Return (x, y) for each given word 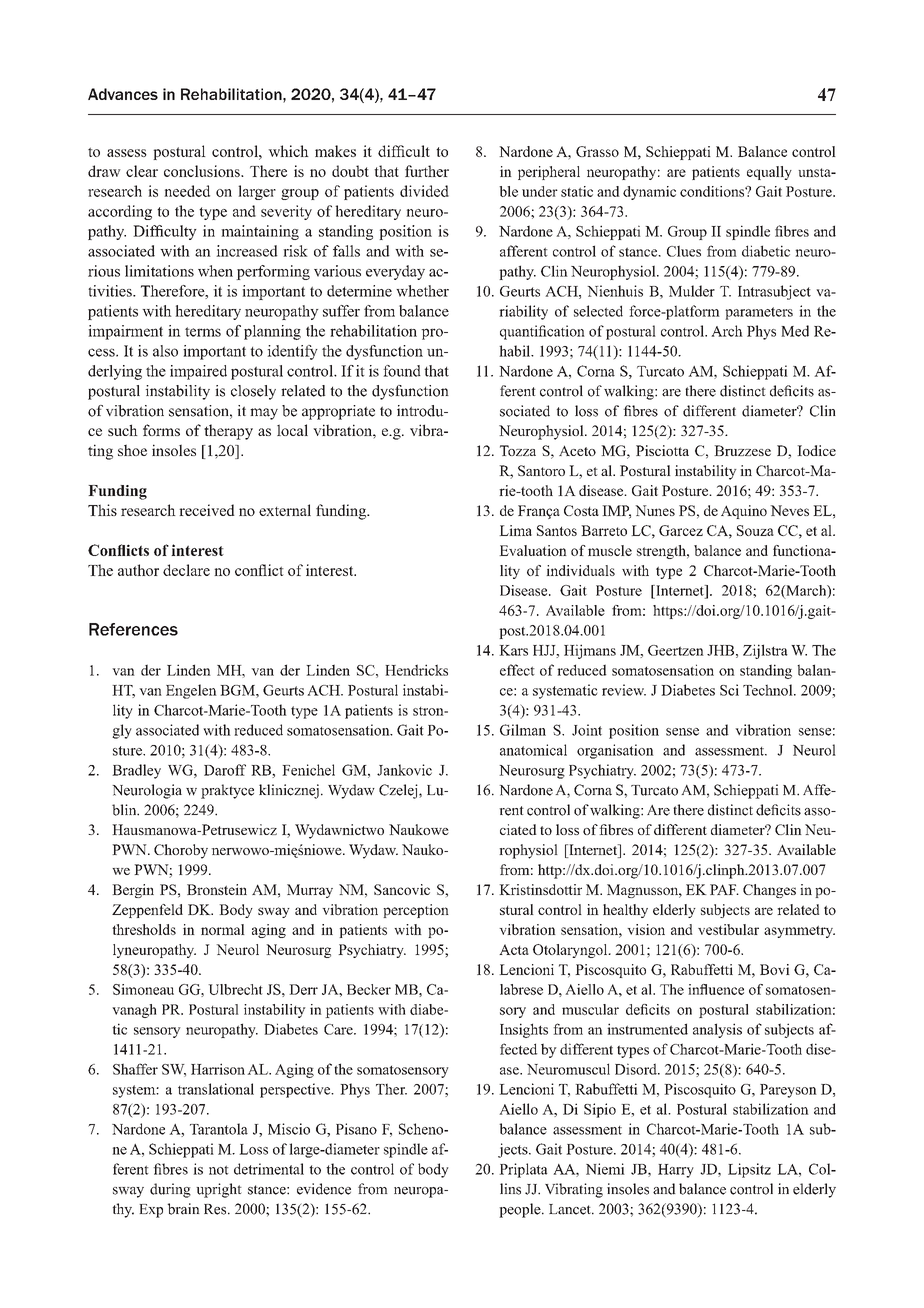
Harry (676, 1171)
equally (769, 173)
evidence (324, 1189)
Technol (769, 690)
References (133, 629)
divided (424, 191)
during (170, 1190)
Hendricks (416, 670)
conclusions (203, 171)
